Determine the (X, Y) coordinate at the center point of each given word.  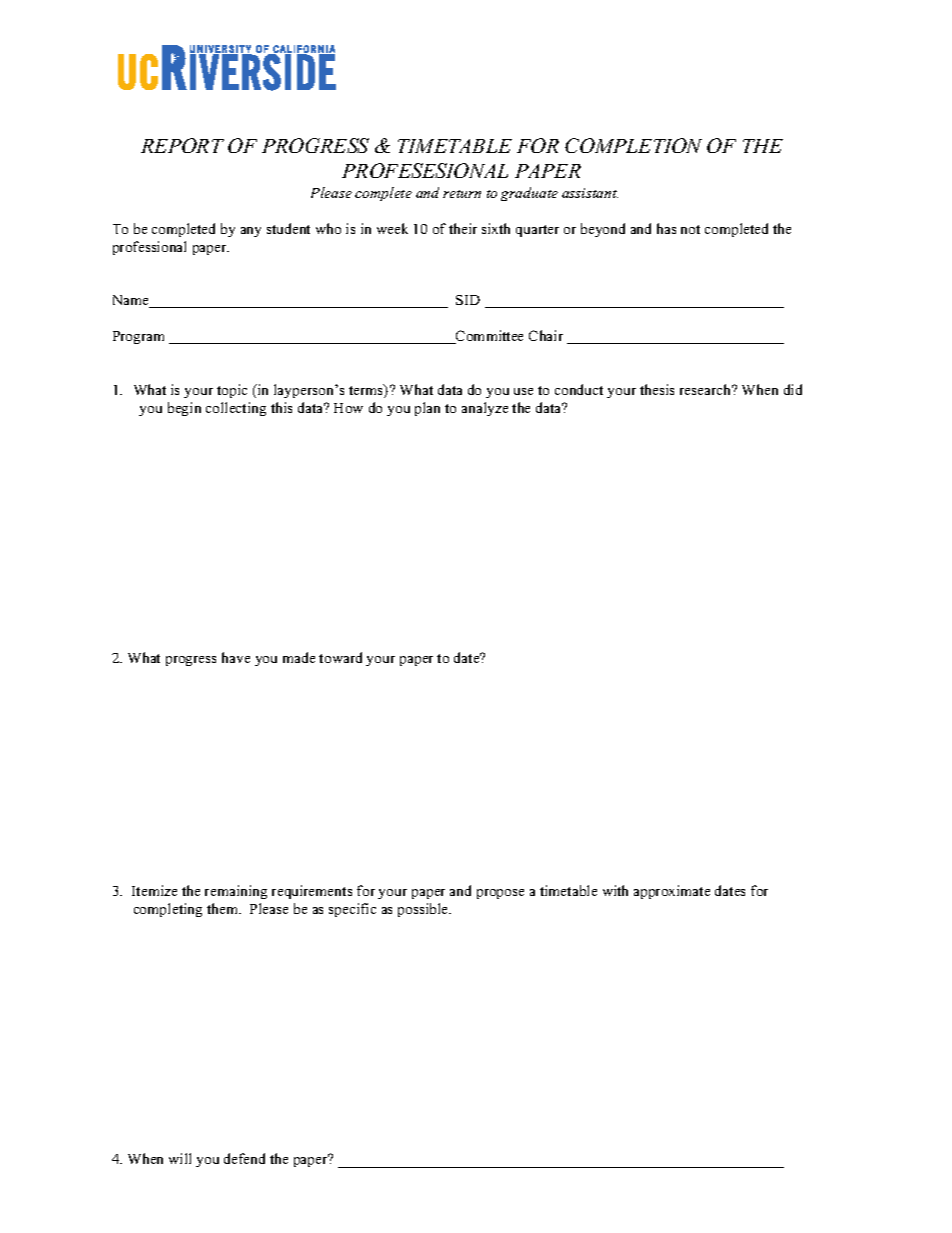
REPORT (182, 145)
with (615, 890)
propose (500, 894)
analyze (485, 409)
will (180, 1158)
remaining (236, 892)
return (462, 194)
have (236, 657)
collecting (236, 409)
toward (340, 657)
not (690, 229)
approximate (672, 892)
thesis (657, 389)
